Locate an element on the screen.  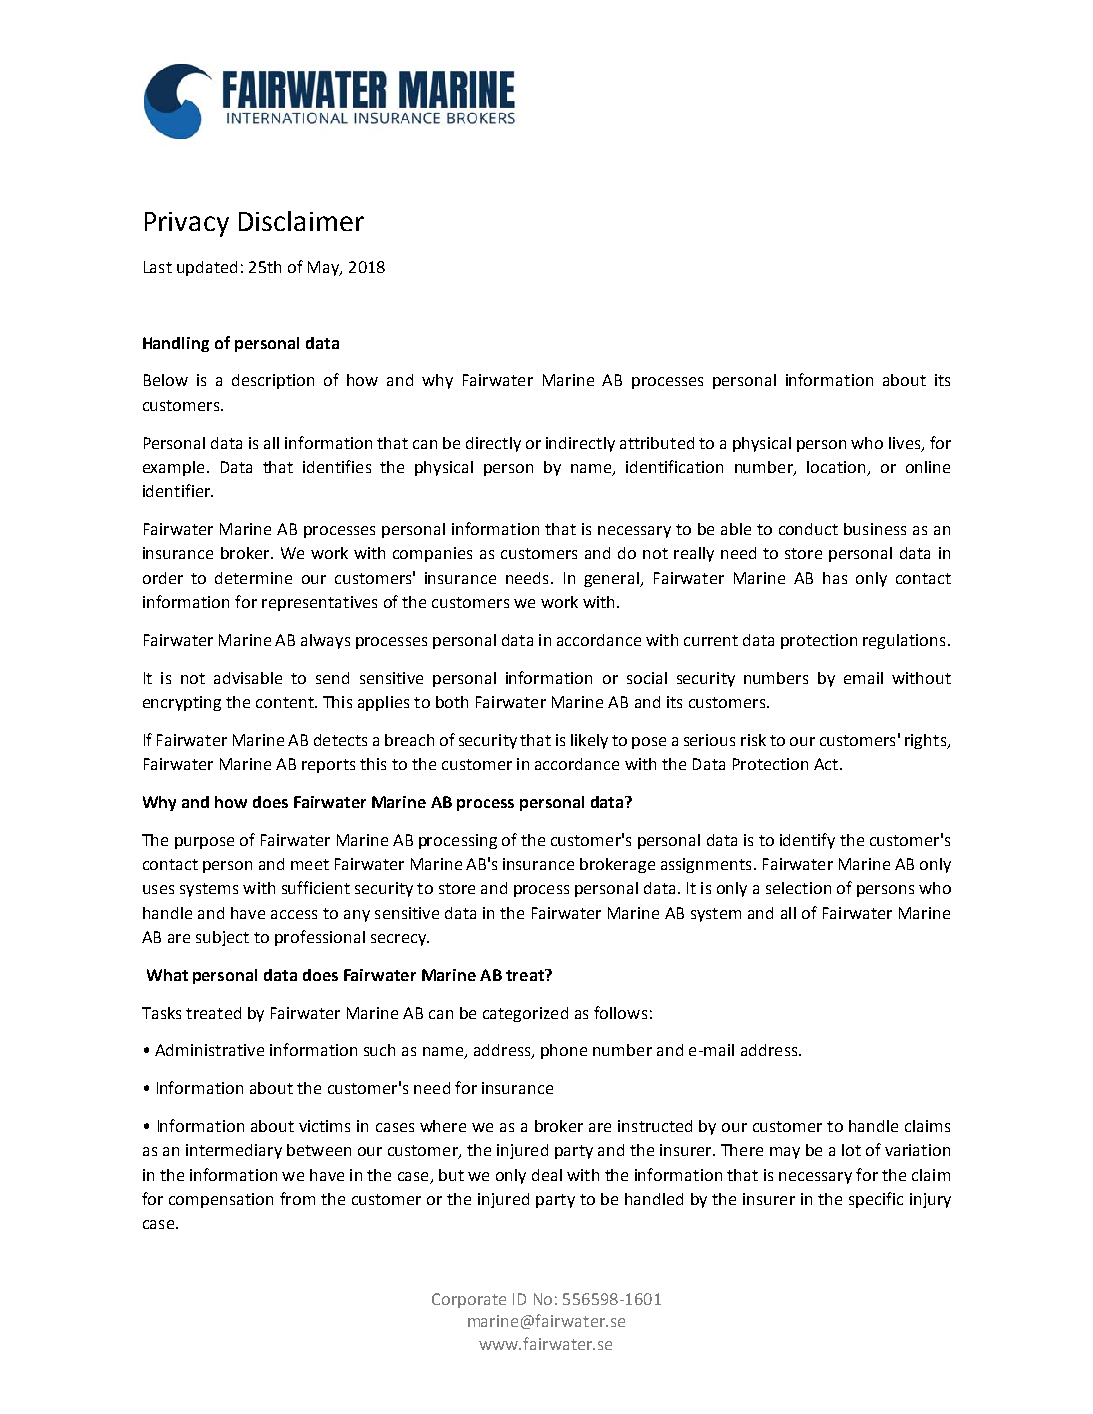
lives is located at coordinates (906, 444).
